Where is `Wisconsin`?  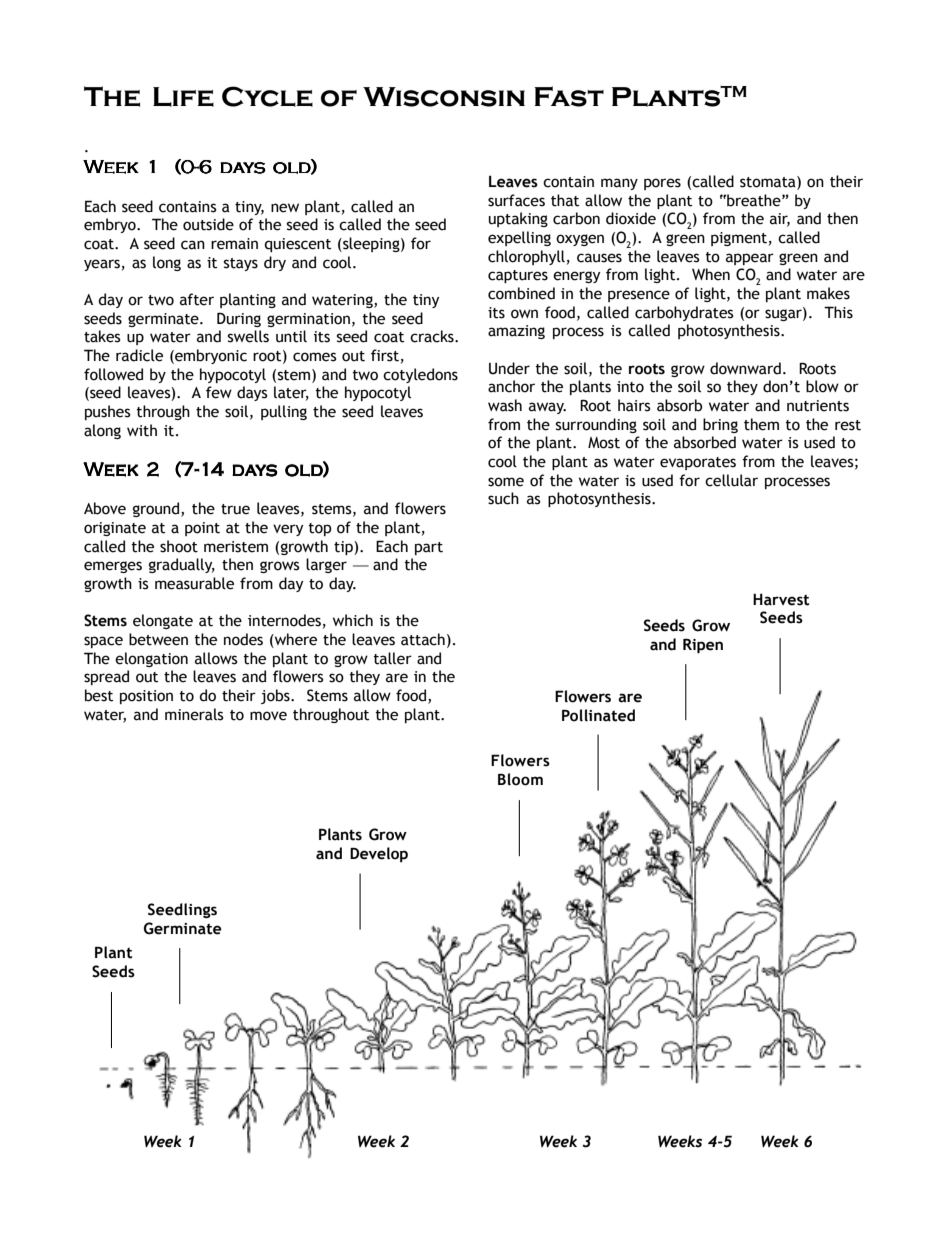 Wisconsin is located at coordinates (444, 97).
